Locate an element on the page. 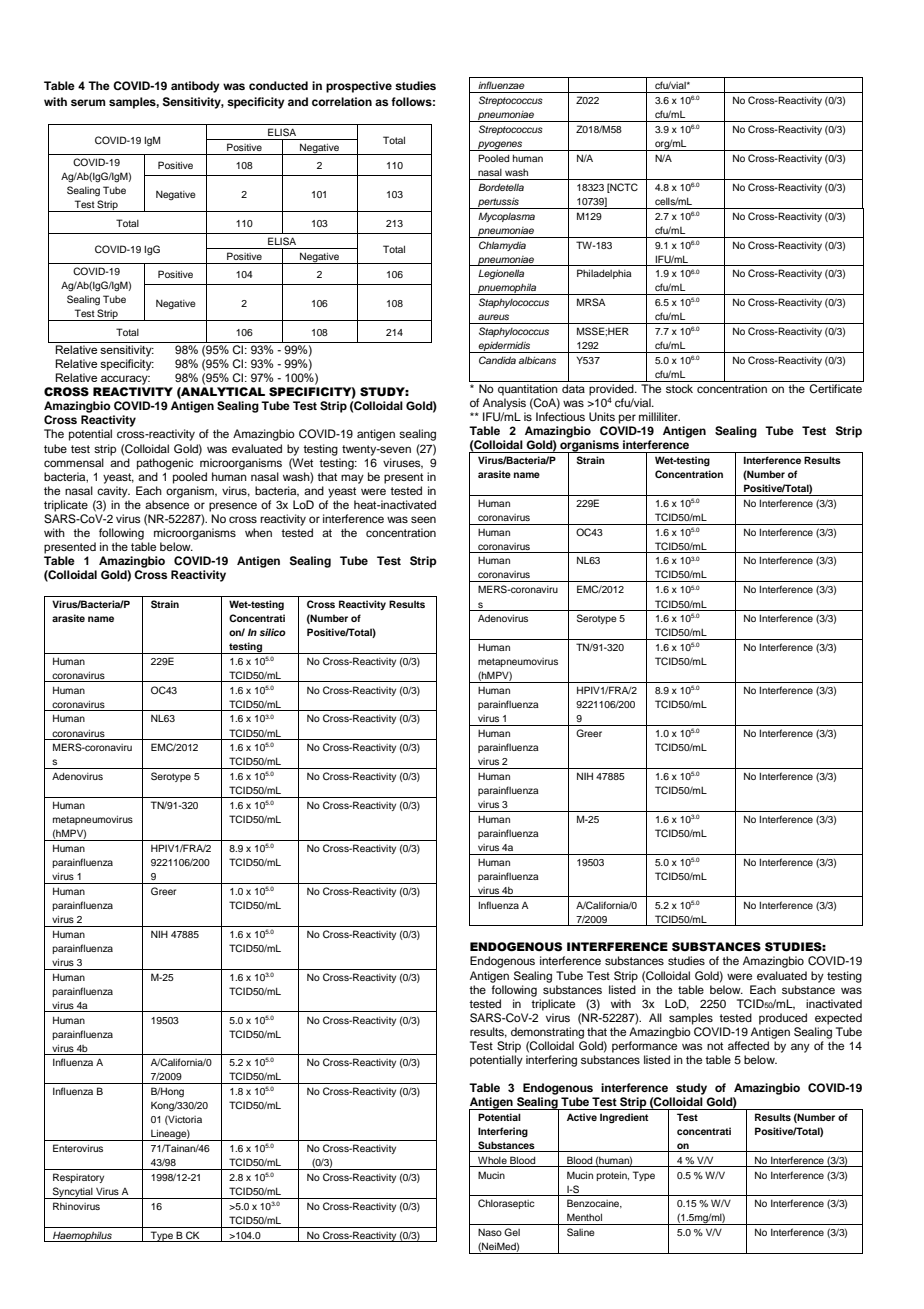 This image has width=924, height=1309. Philadelphia is located at coordinates (604, 274).
